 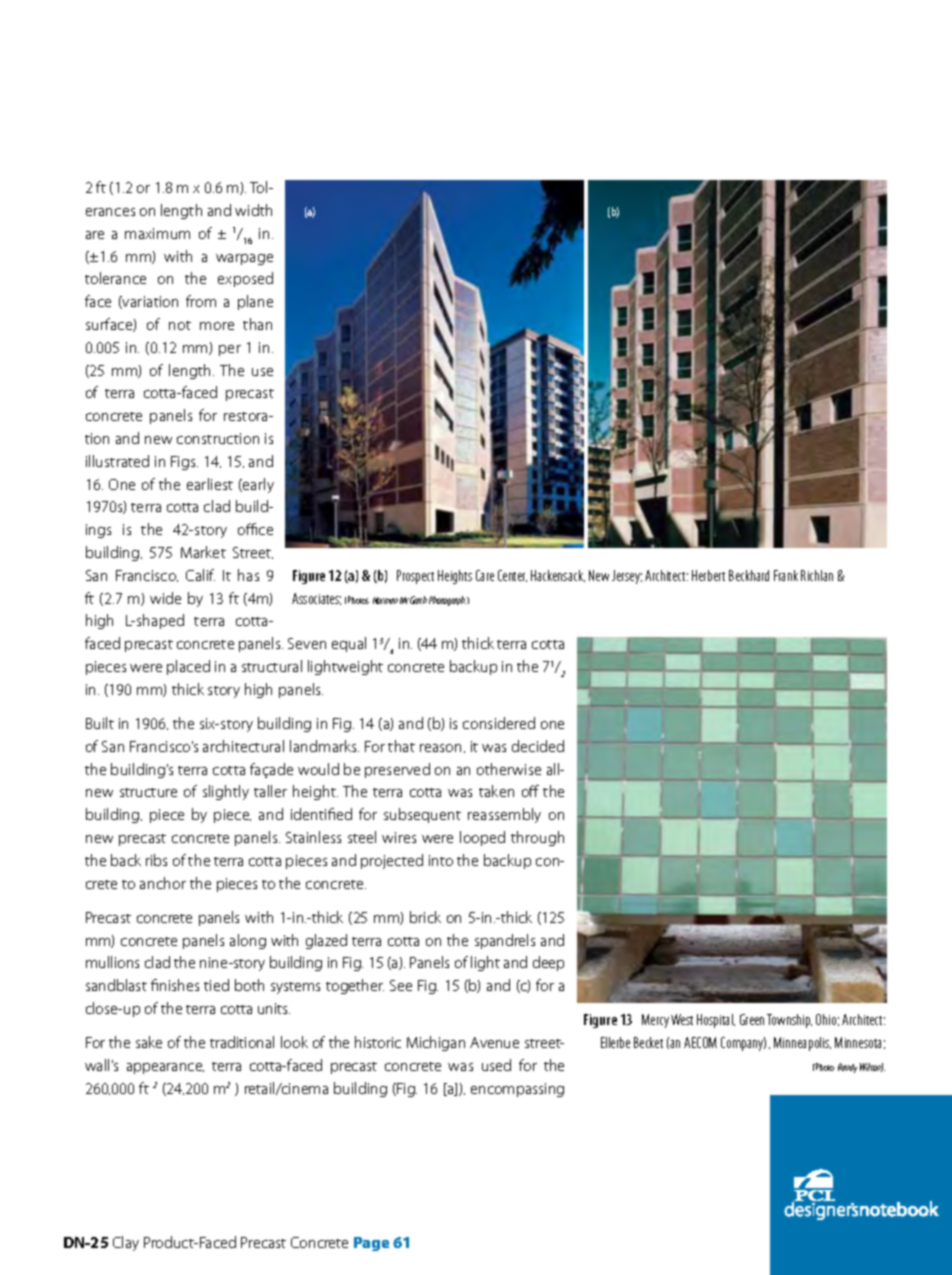 I want to click on Care, so click(x=485, y=575).
